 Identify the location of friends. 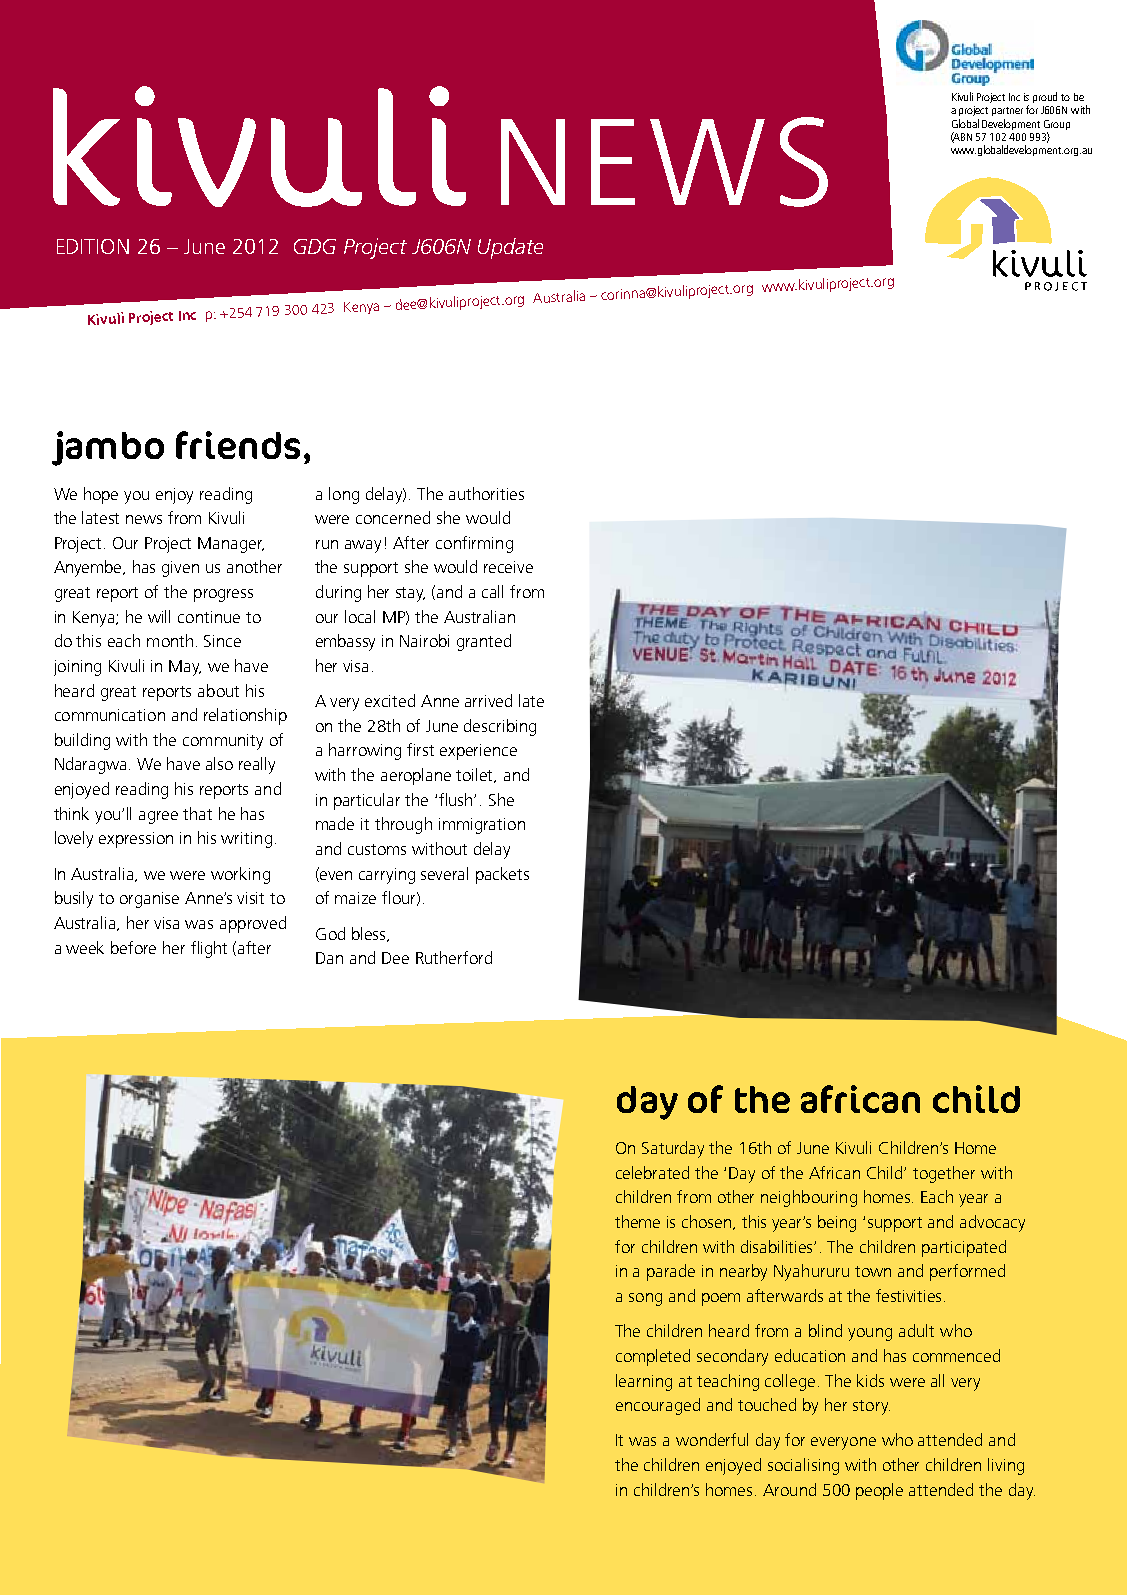
(238, 445).
